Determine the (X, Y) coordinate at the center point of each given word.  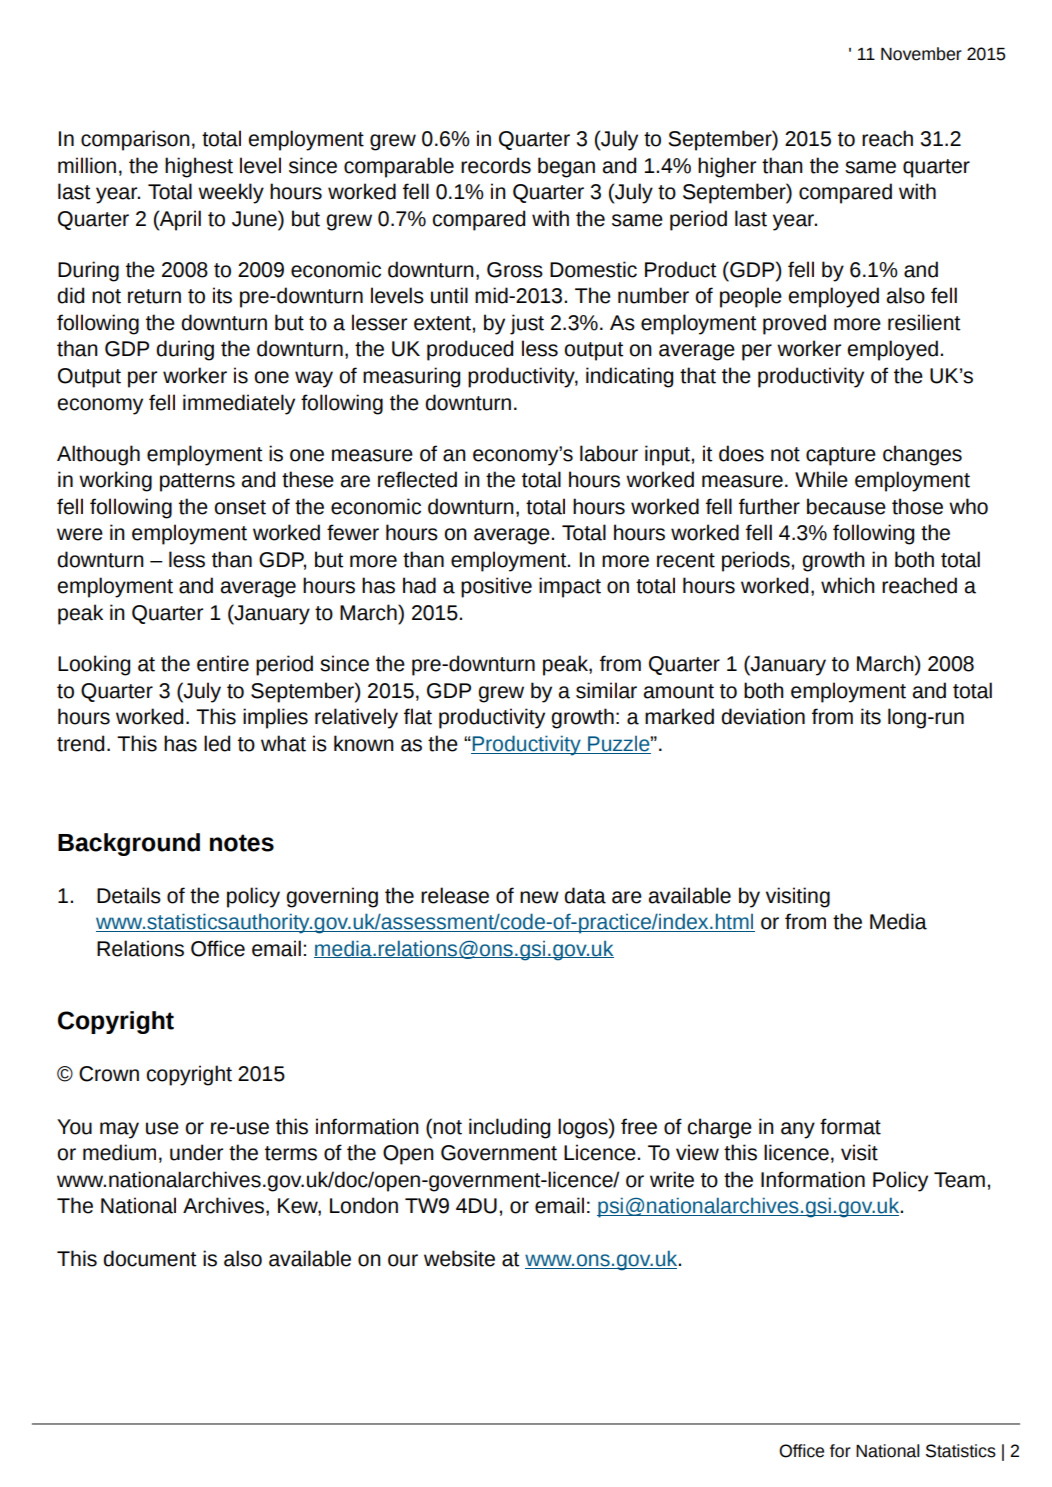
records (496, 165)
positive (496, 587)
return (154, 296)
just (527, 324)
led (217, 743)
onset (240, 507)
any (798, 1130)
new (539, 897)
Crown (109, 1074)
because (846, 506)
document (149, 1258)
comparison (135, 140)
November (921, 54)
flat (418, 716)
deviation (763, 716)
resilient (924, 322)
